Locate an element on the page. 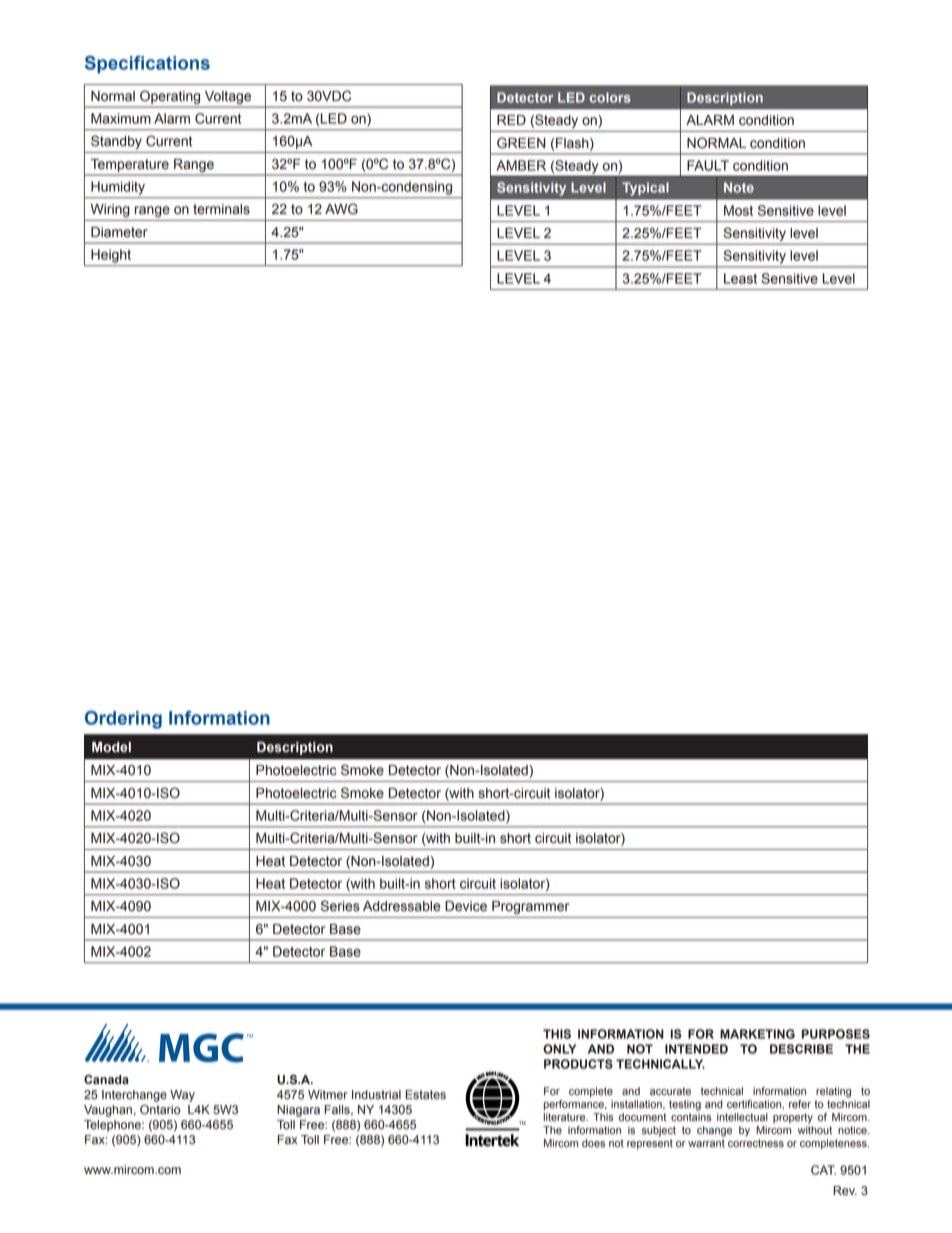 This image has width=952, height=1233. FAULT is located at coordinates (708, 165).
